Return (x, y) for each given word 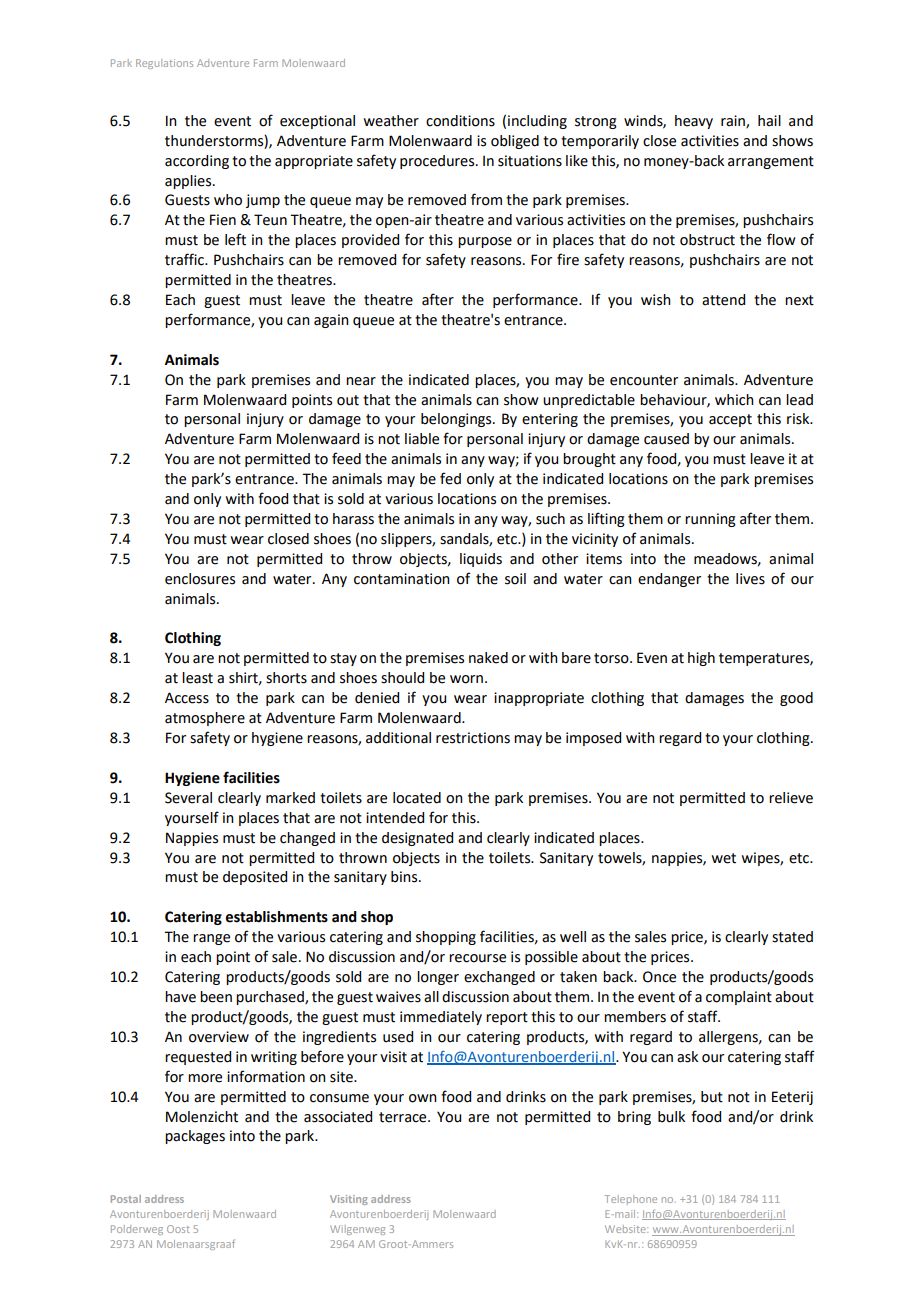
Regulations (164, 64)
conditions (460, 121)
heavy (694, 122)
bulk (671, 1117)
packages (195, 1137)
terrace (404, 1117)
